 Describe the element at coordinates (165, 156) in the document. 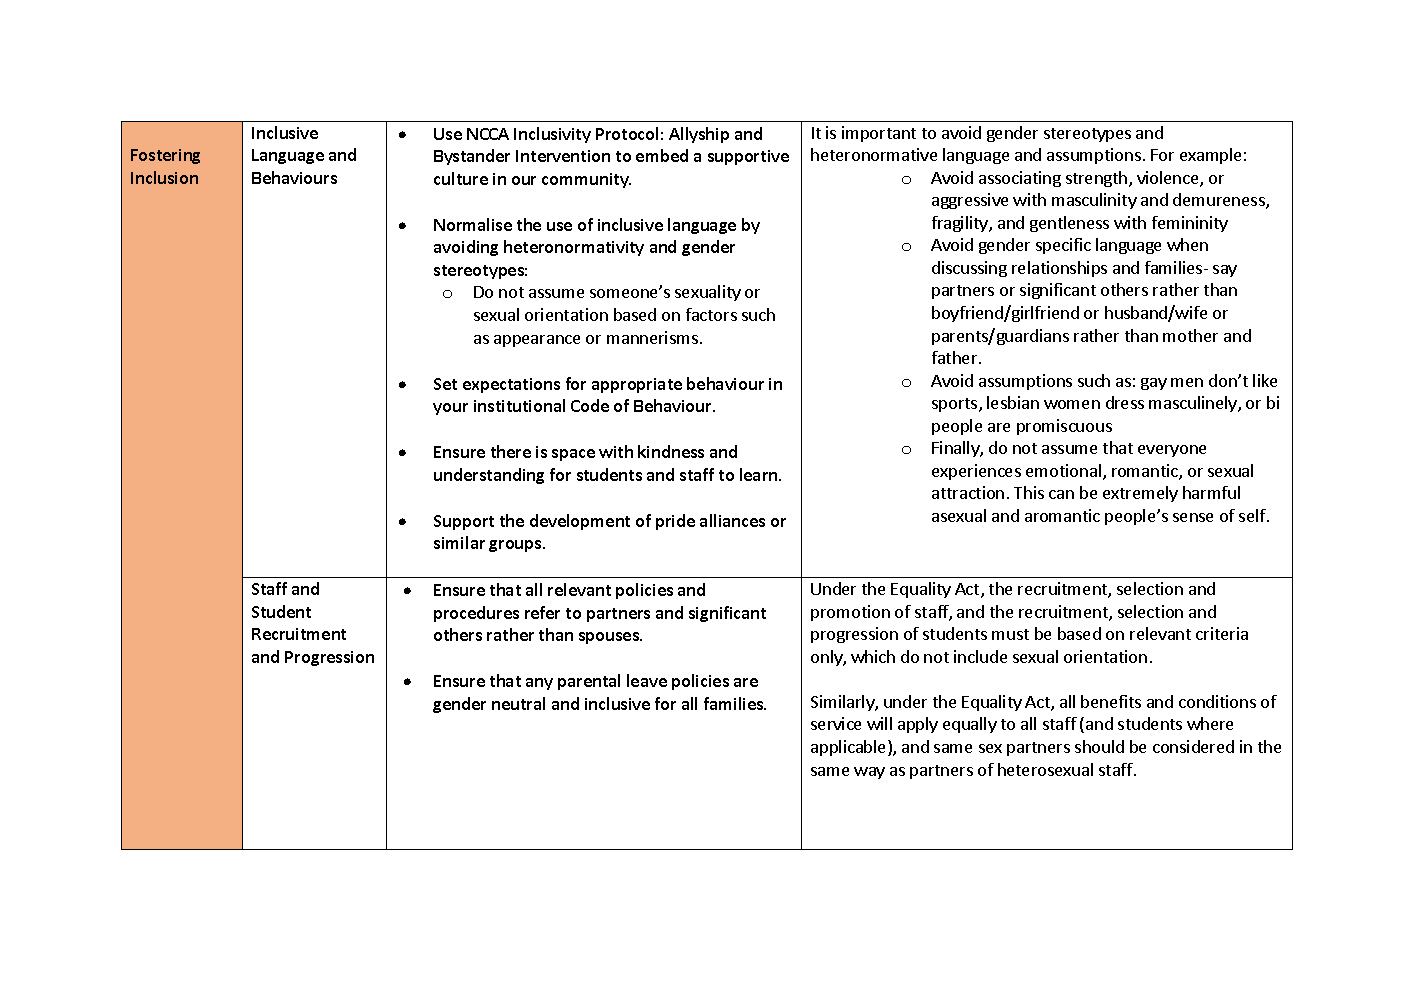

I see `Fostering` at that location.
